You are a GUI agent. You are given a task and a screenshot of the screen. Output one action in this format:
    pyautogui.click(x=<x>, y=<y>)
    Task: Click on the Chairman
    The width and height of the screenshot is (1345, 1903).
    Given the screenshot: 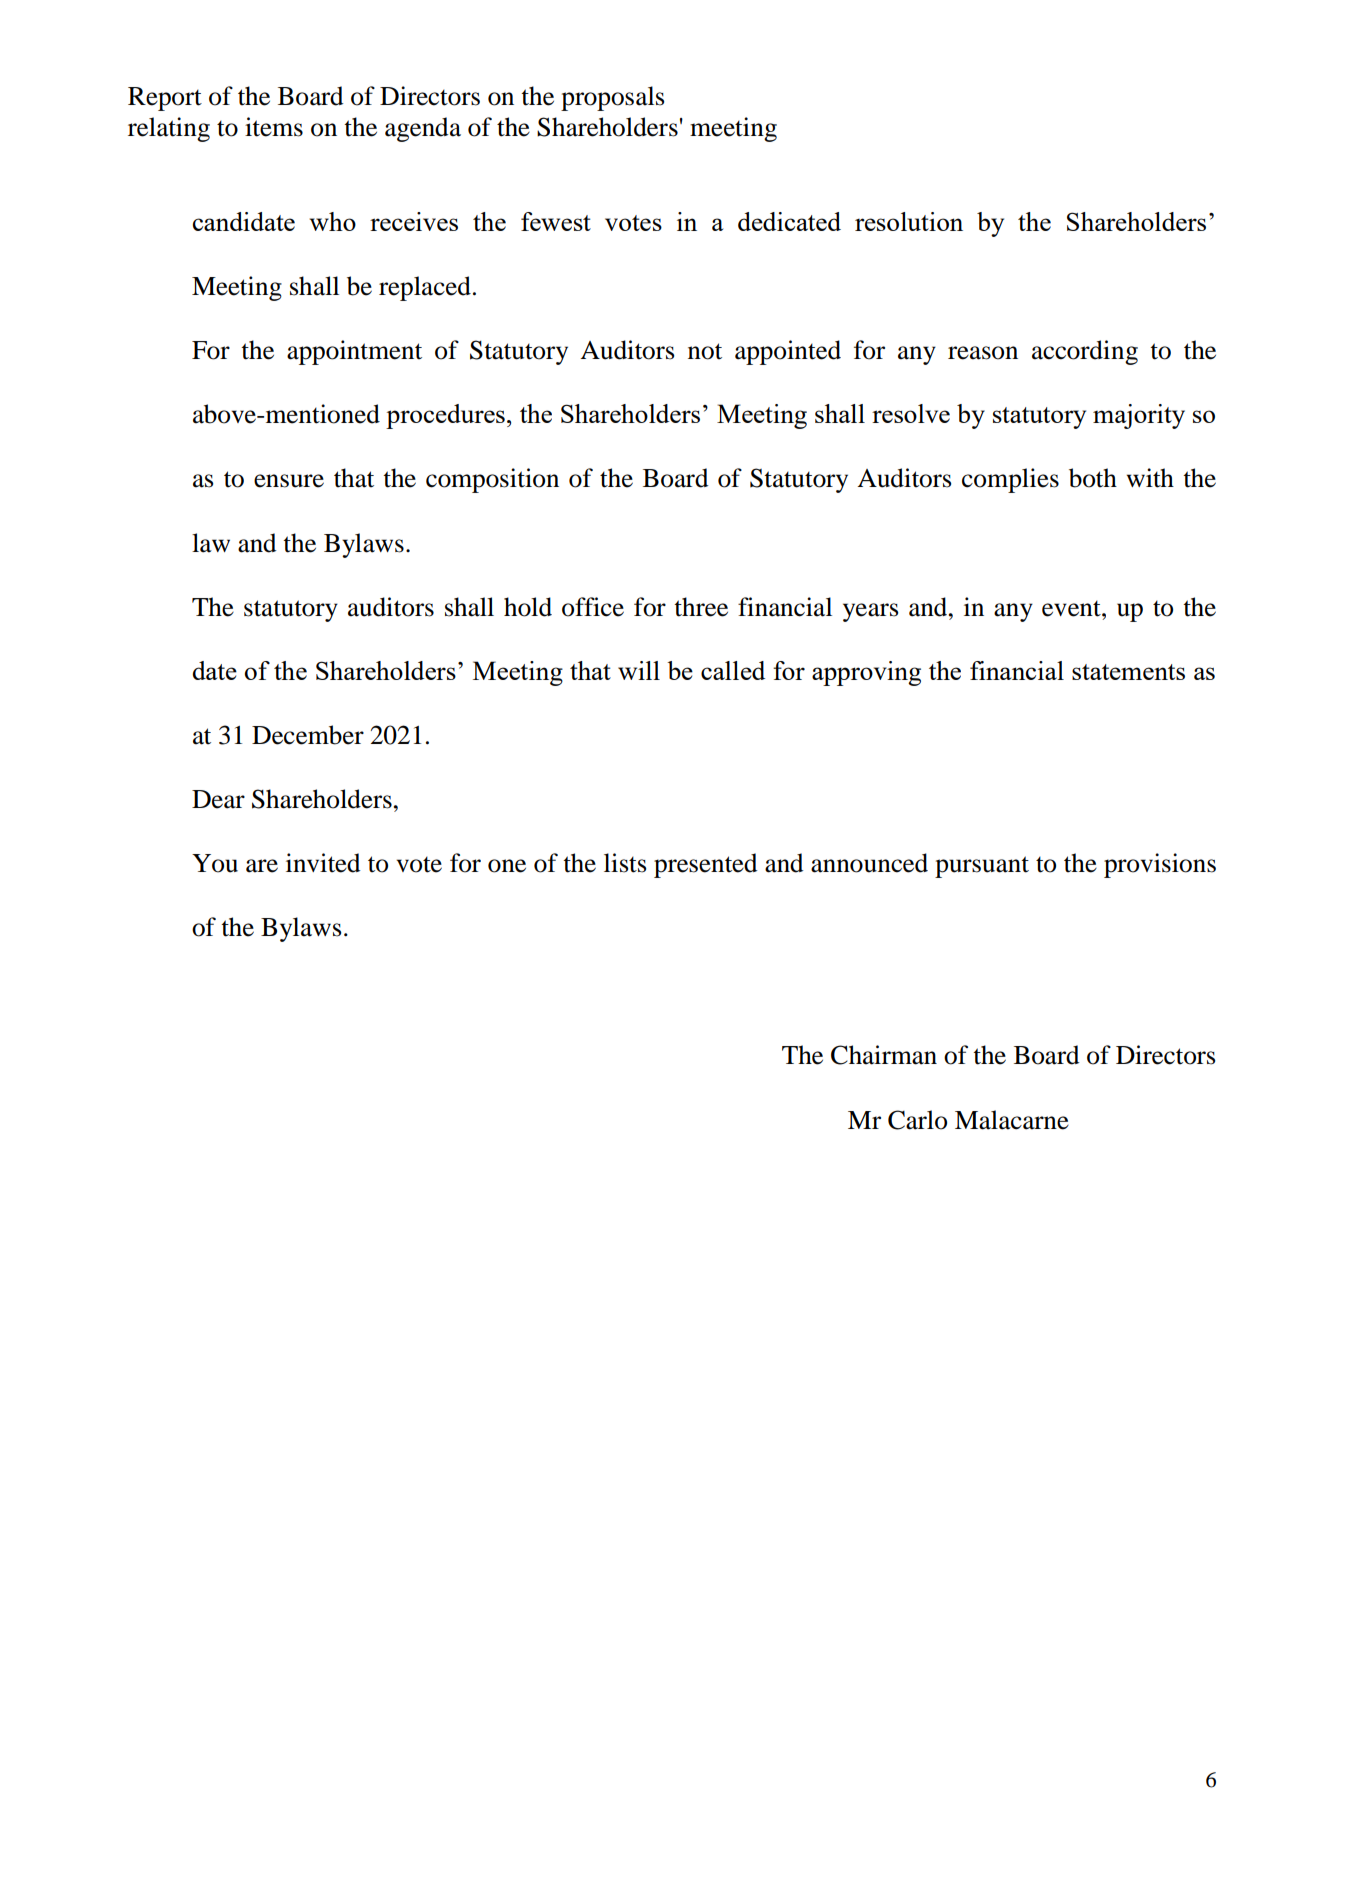 What is the action you would take?
    pyautogui.click(x=884, y=1055)
